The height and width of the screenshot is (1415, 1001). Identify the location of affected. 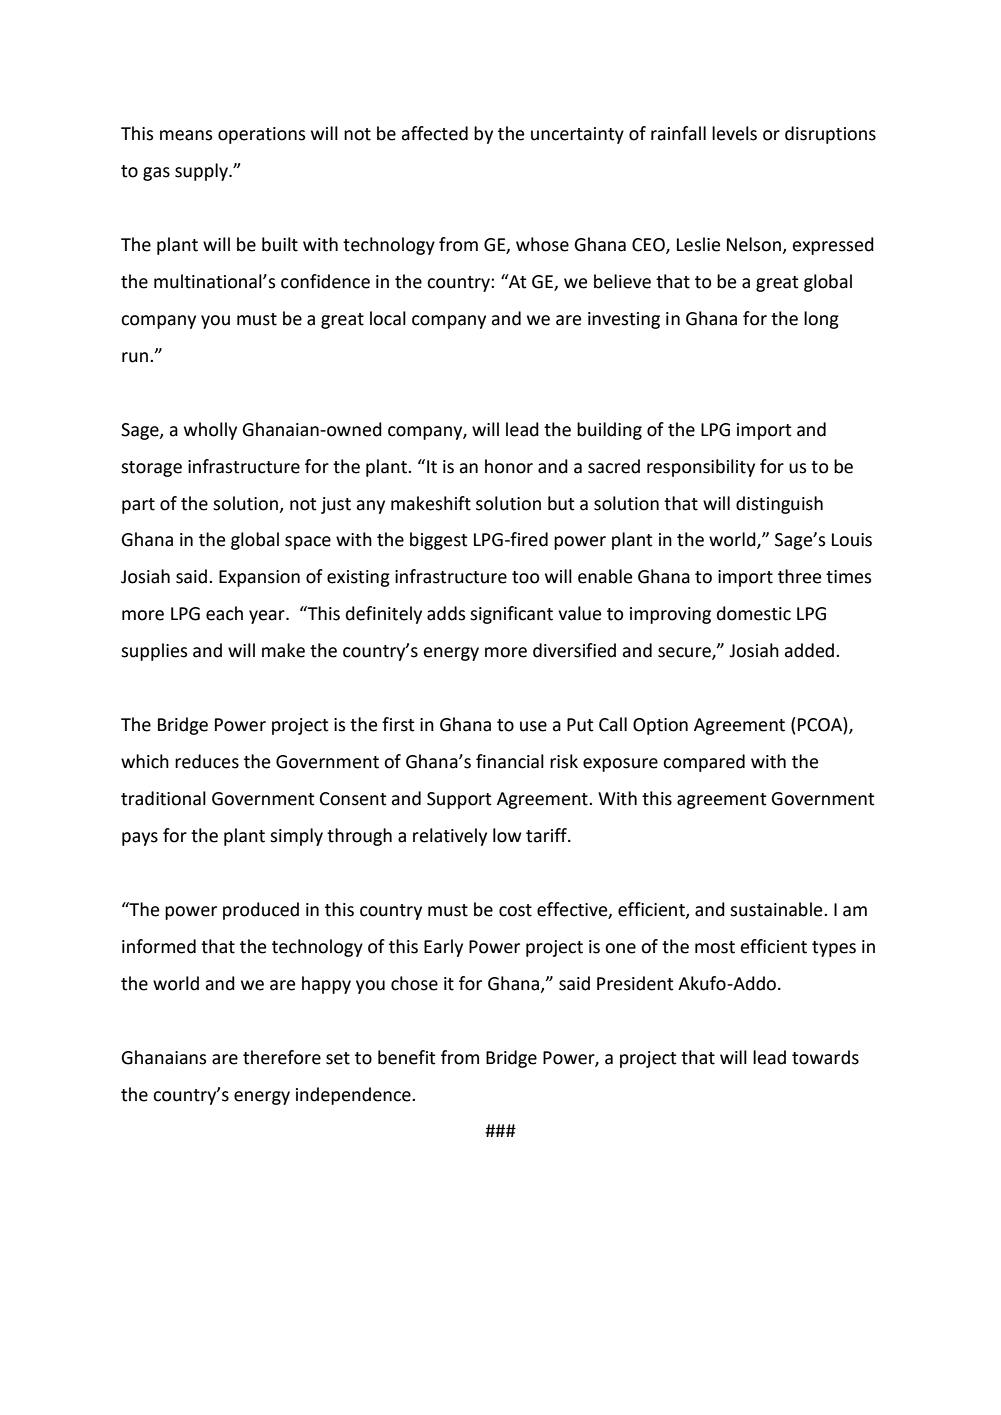
(434, 133).
